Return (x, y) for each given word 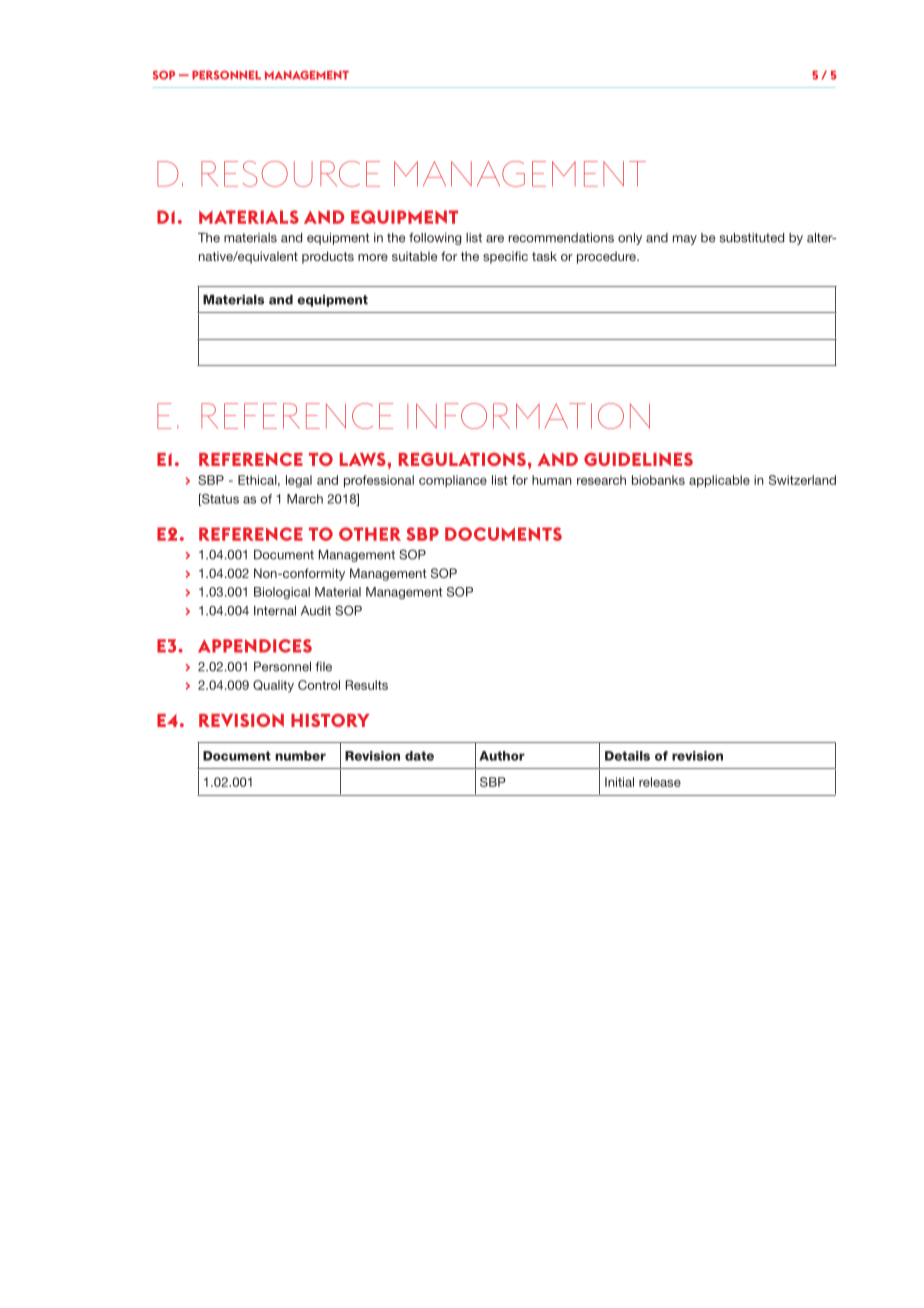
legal (299, 481)
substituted (752, 238)
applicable (719, 481)
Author (502, 756)
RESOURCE (290, 174)
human (552, 480)
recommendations (561, 238)
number (300, 756)
